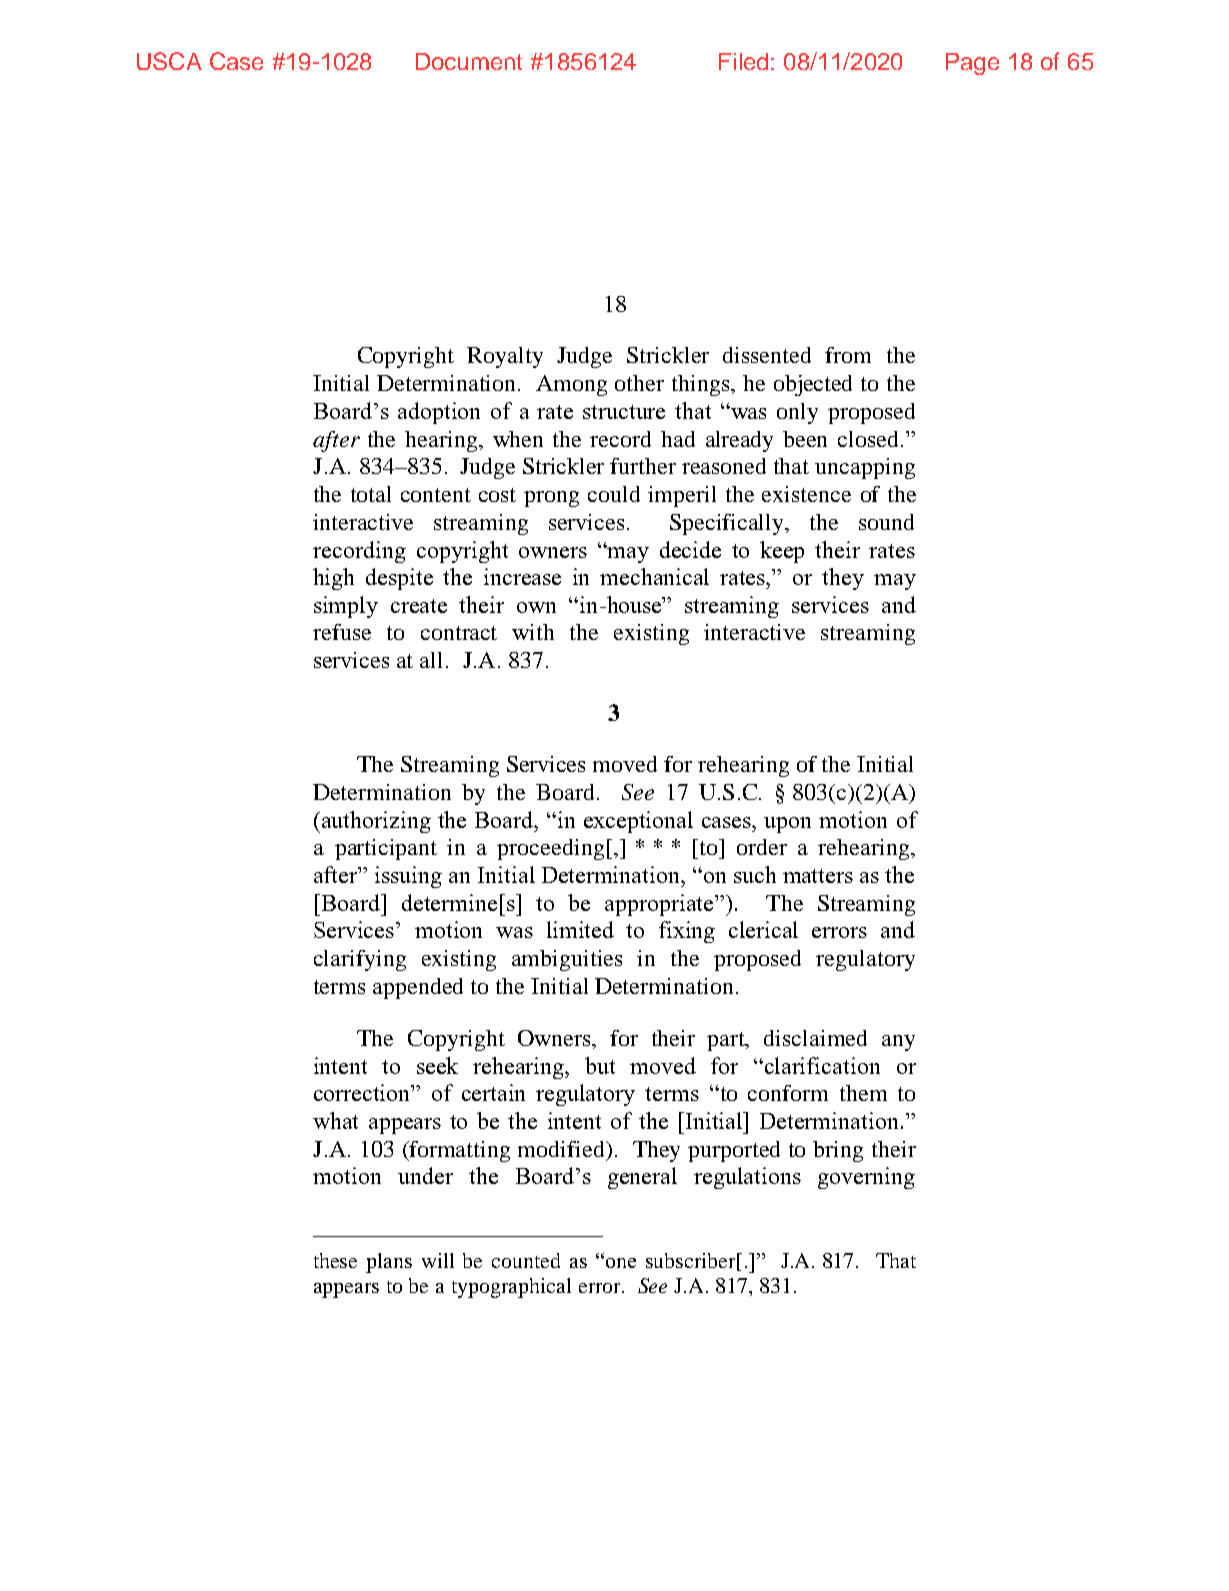 The height and width of the document is (1591, 1229). Describe the element at coordinates (389, 1263) in the document. I see `plans` at that location.
